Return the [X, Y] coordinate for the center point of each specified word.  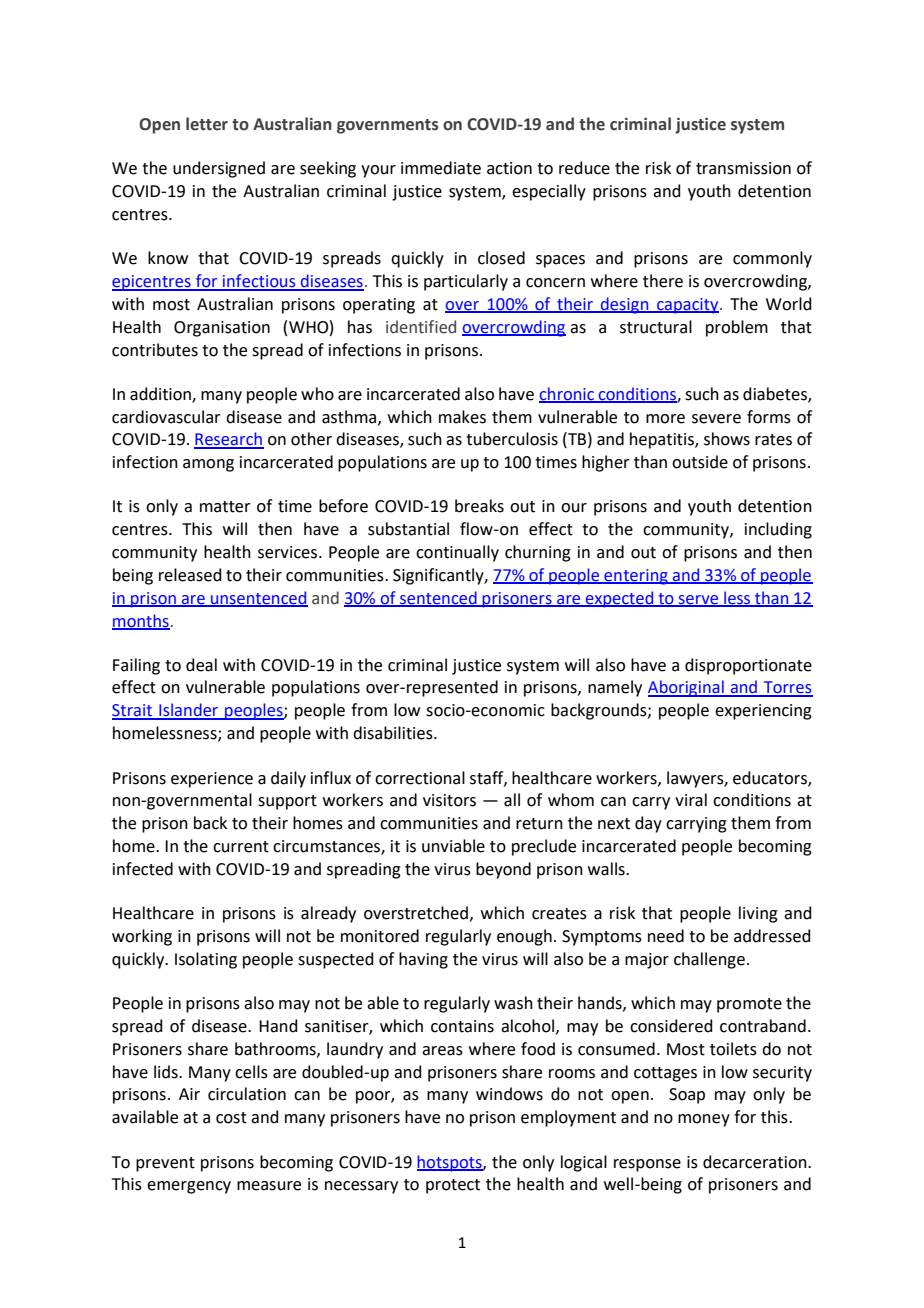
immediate [441, 168]
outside [700, 462]
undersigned [219, 169]
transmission [743, 168]
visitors [449, 800]
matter [225, 507]
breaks [479, 506]
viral [691, 800]
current [241, 847]
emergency [189, 1187]
